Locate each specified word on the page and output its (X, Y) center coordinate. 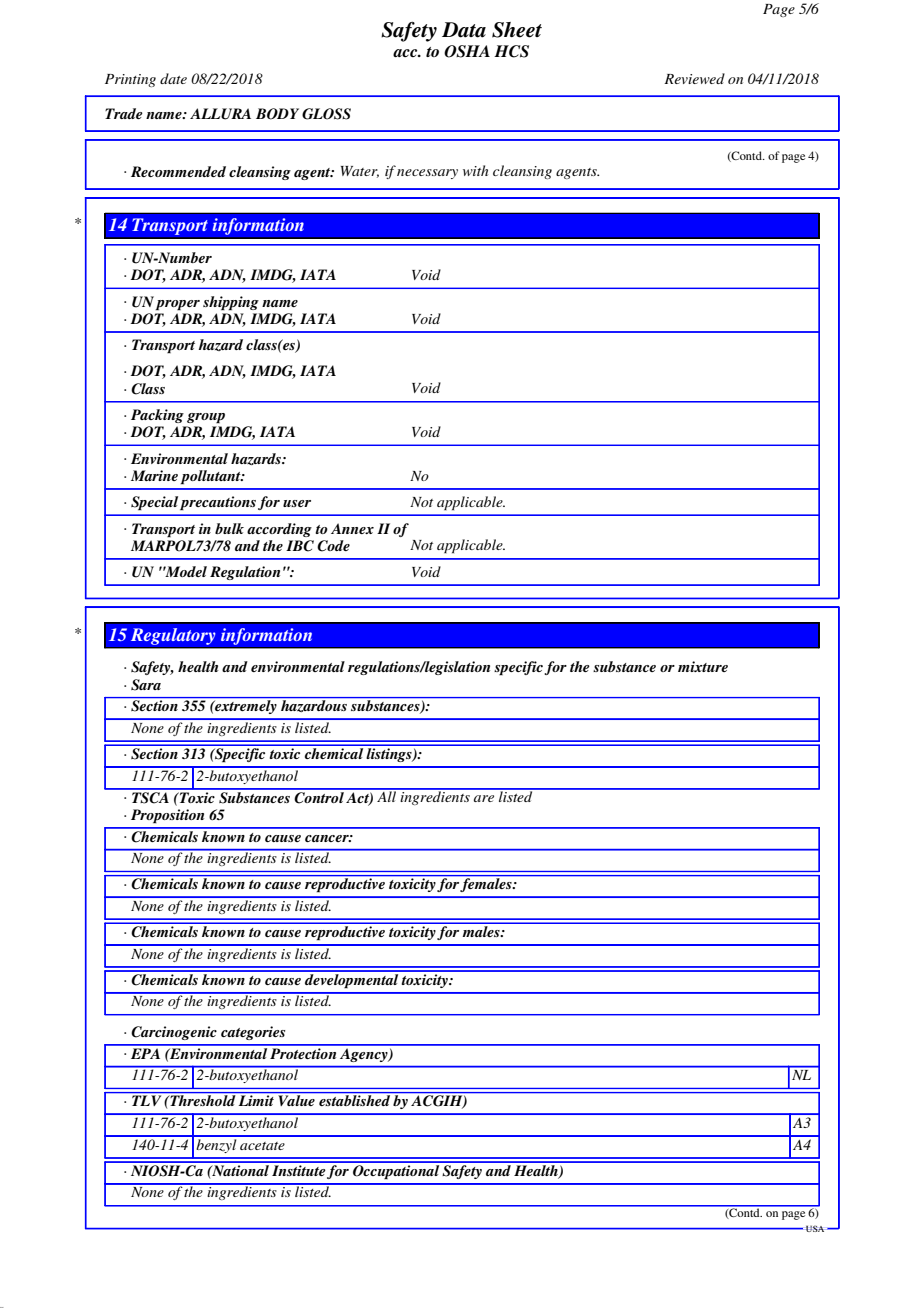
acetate (262, 1146)
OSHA (467, 51)
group (206, 418)
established (354, 1100)
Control (319, 796)
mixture (703, 666)
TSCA (150, 796)
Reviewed (694, 78)
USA (815, 1228)
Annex (352, 528)
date (173, 78)
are (484, 798)
